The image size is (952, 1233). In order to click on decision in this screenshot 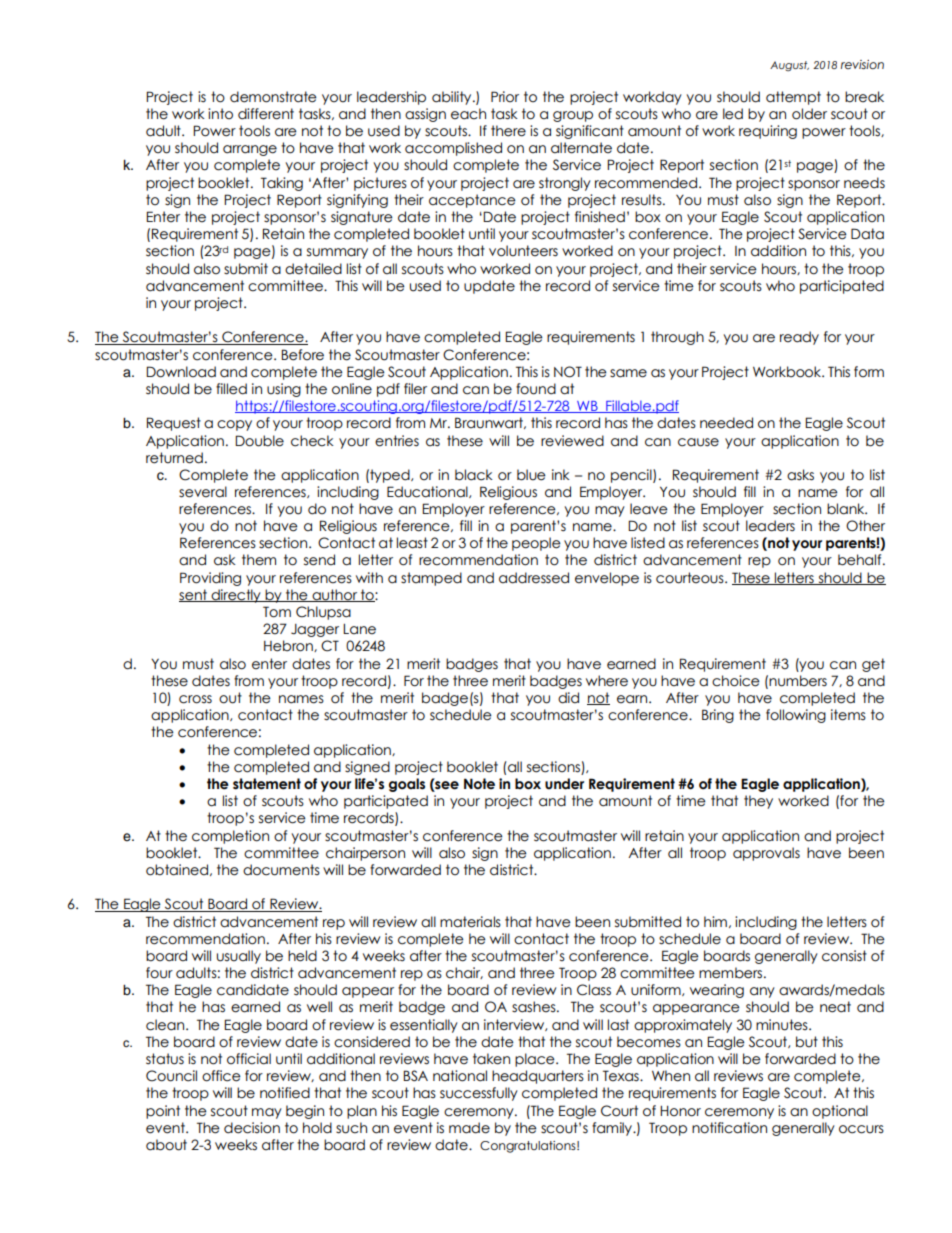, I will do `click(252, 1128)`.
